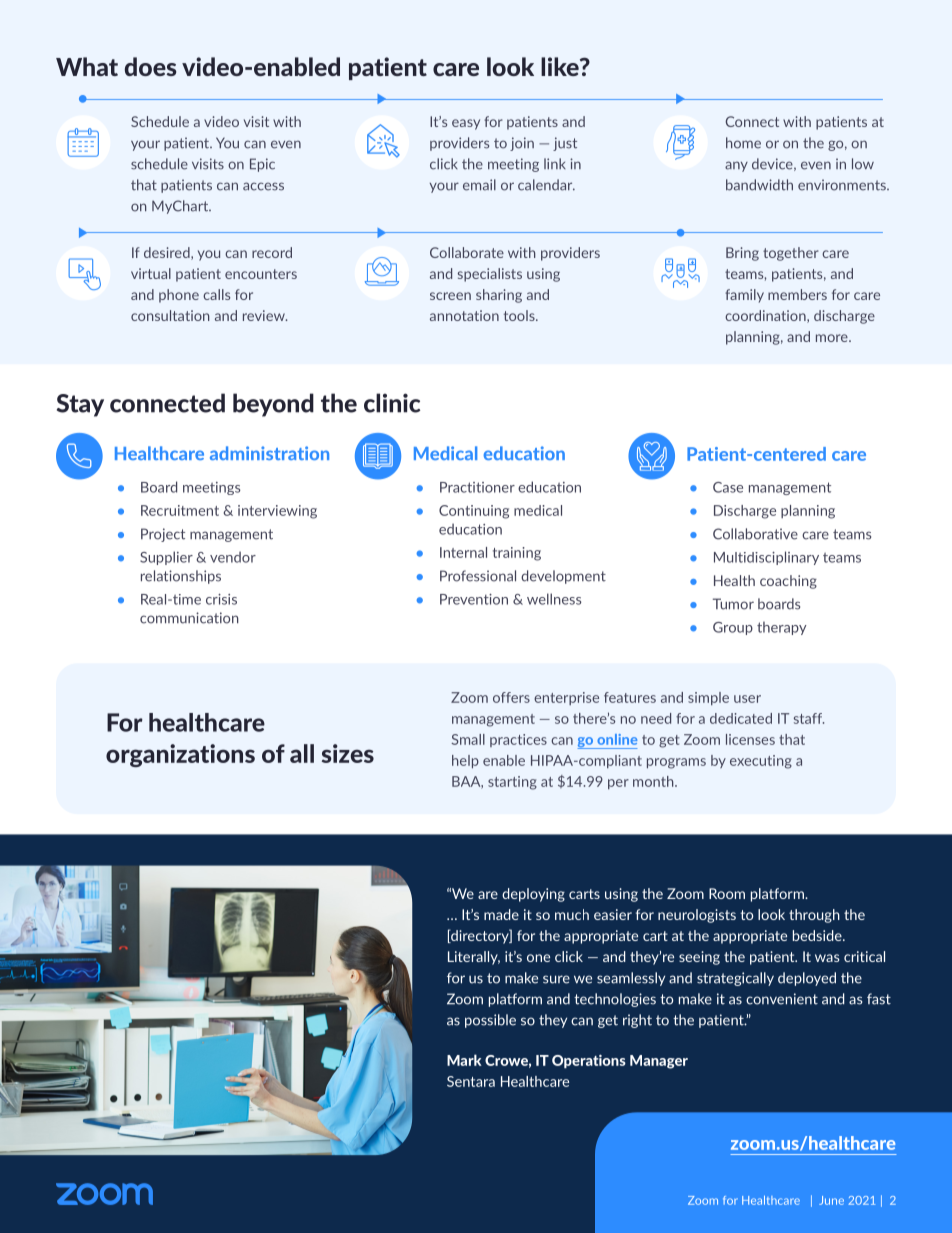 The width and height of the document is (952, 1233). What do you see at coordinates (151, 66) in the document?
I see `does` at bounding box center [151, 66].
